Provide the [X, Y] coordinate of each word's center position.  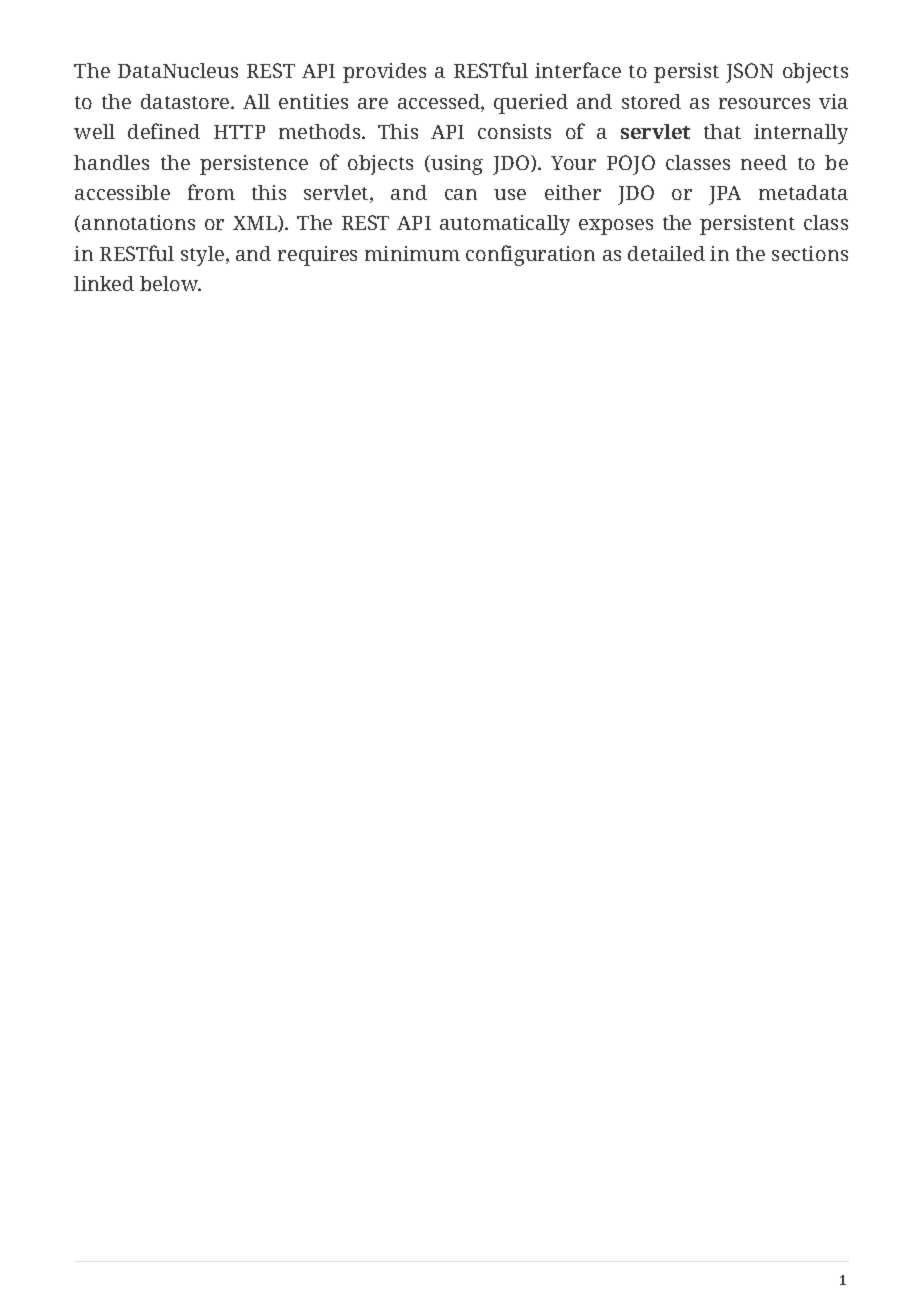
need [764, 162]
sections [810, 253]
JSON [749, 73]
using [457, 165]
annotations [138, 222]
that [722, 131]
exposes [616, 227]
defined [164, 131]
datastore [186, 101]
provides [384, 73]
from [211, 192]
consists [514, 131]
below [170, 283]
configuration [530, 255]
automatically [505, 225]
